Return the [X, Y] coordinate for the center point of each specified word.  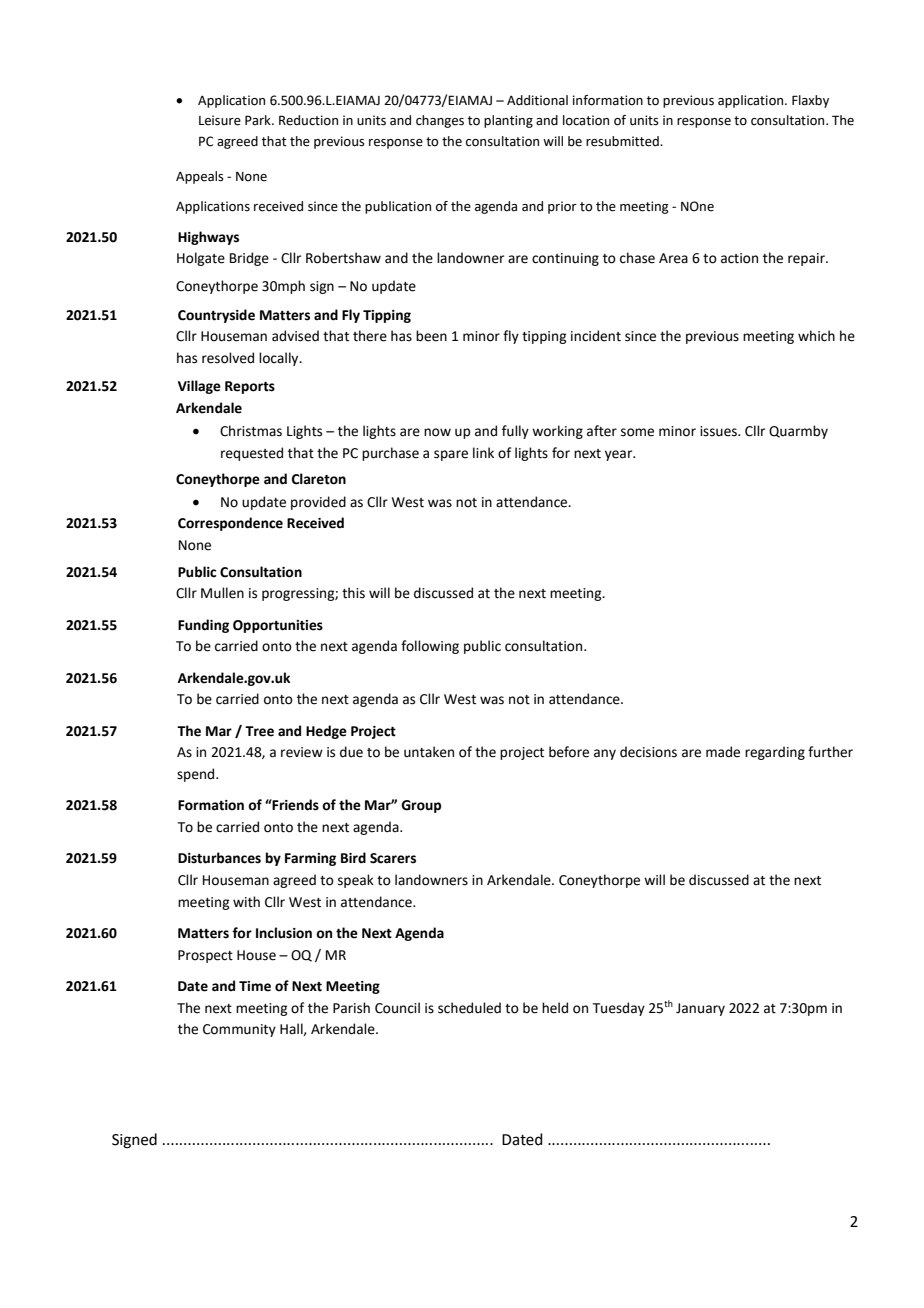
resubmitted [623, 141]
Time [255, 986]
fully [515, 432]
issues [719, 431]
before [569, 752]
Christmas [251, 431]
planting [508, 121]
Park [259, 120]
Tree [259, 731]
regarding [775, 753]
